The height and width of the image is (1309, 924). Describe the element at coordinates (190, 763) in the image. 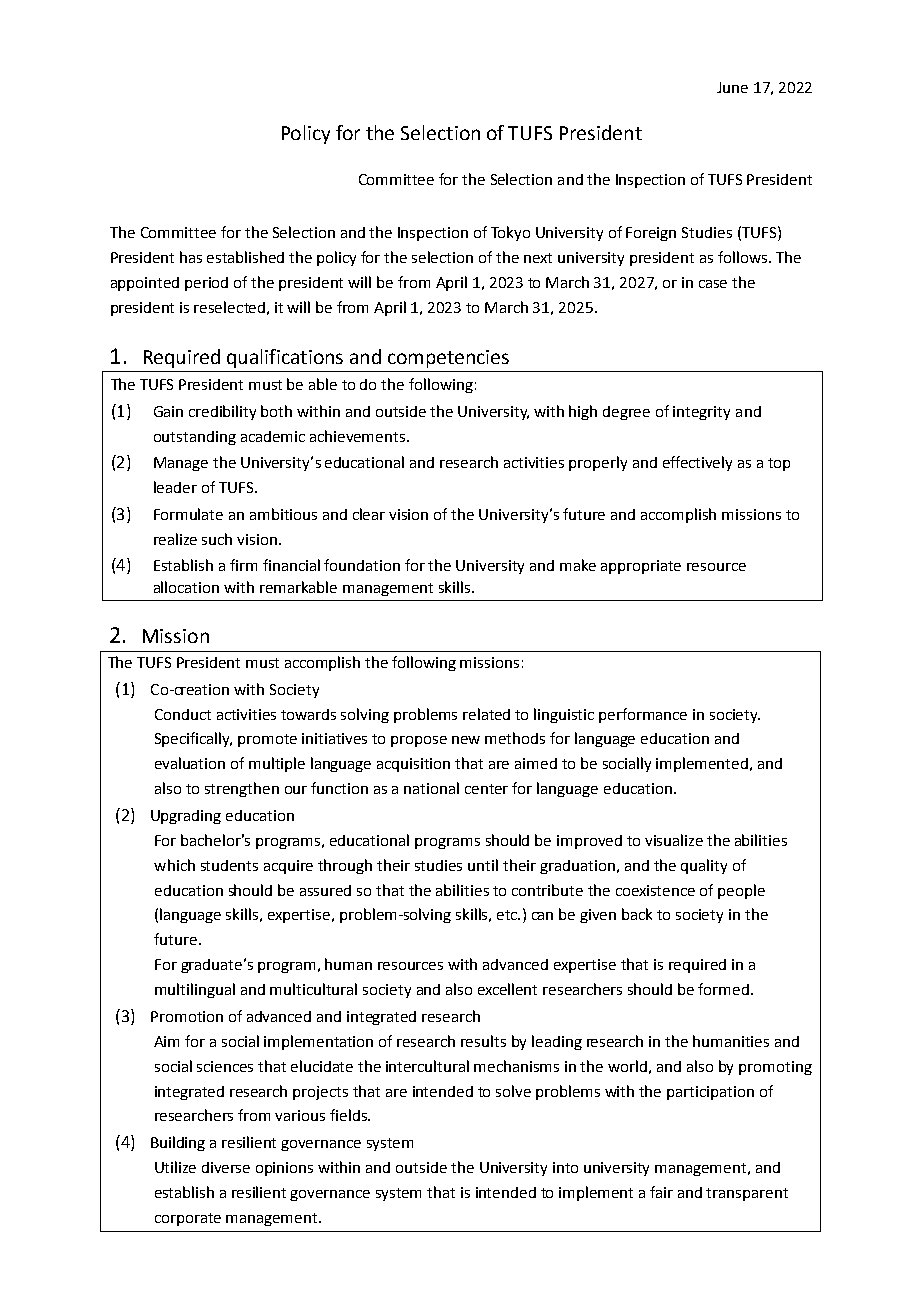

I see `evaluation` at that location.
